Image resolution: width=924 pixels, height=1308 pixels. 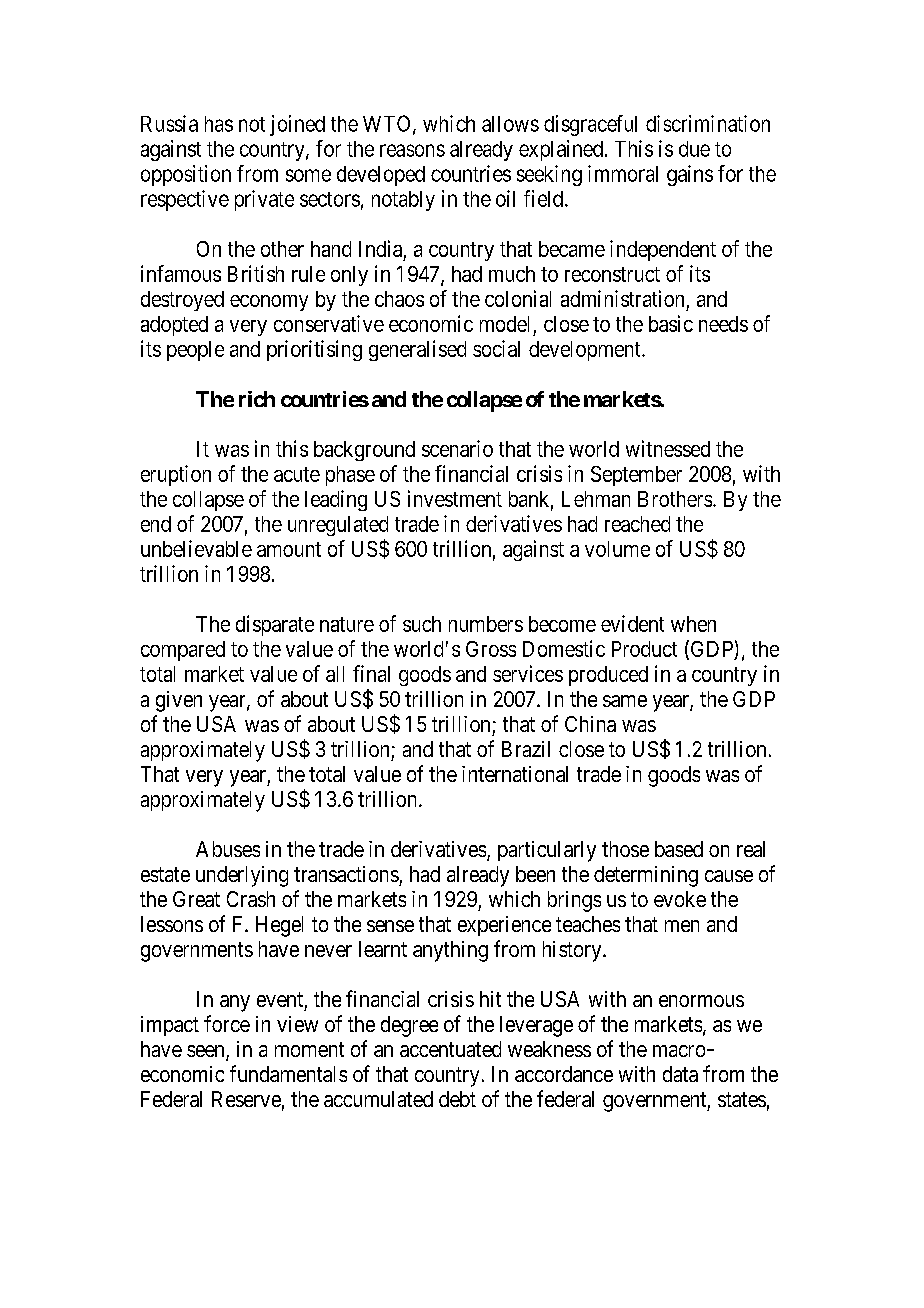 What do you see at coordinates (275, 625) in the screenshot?
I see `disparate` at bounding box center [275, 625].
